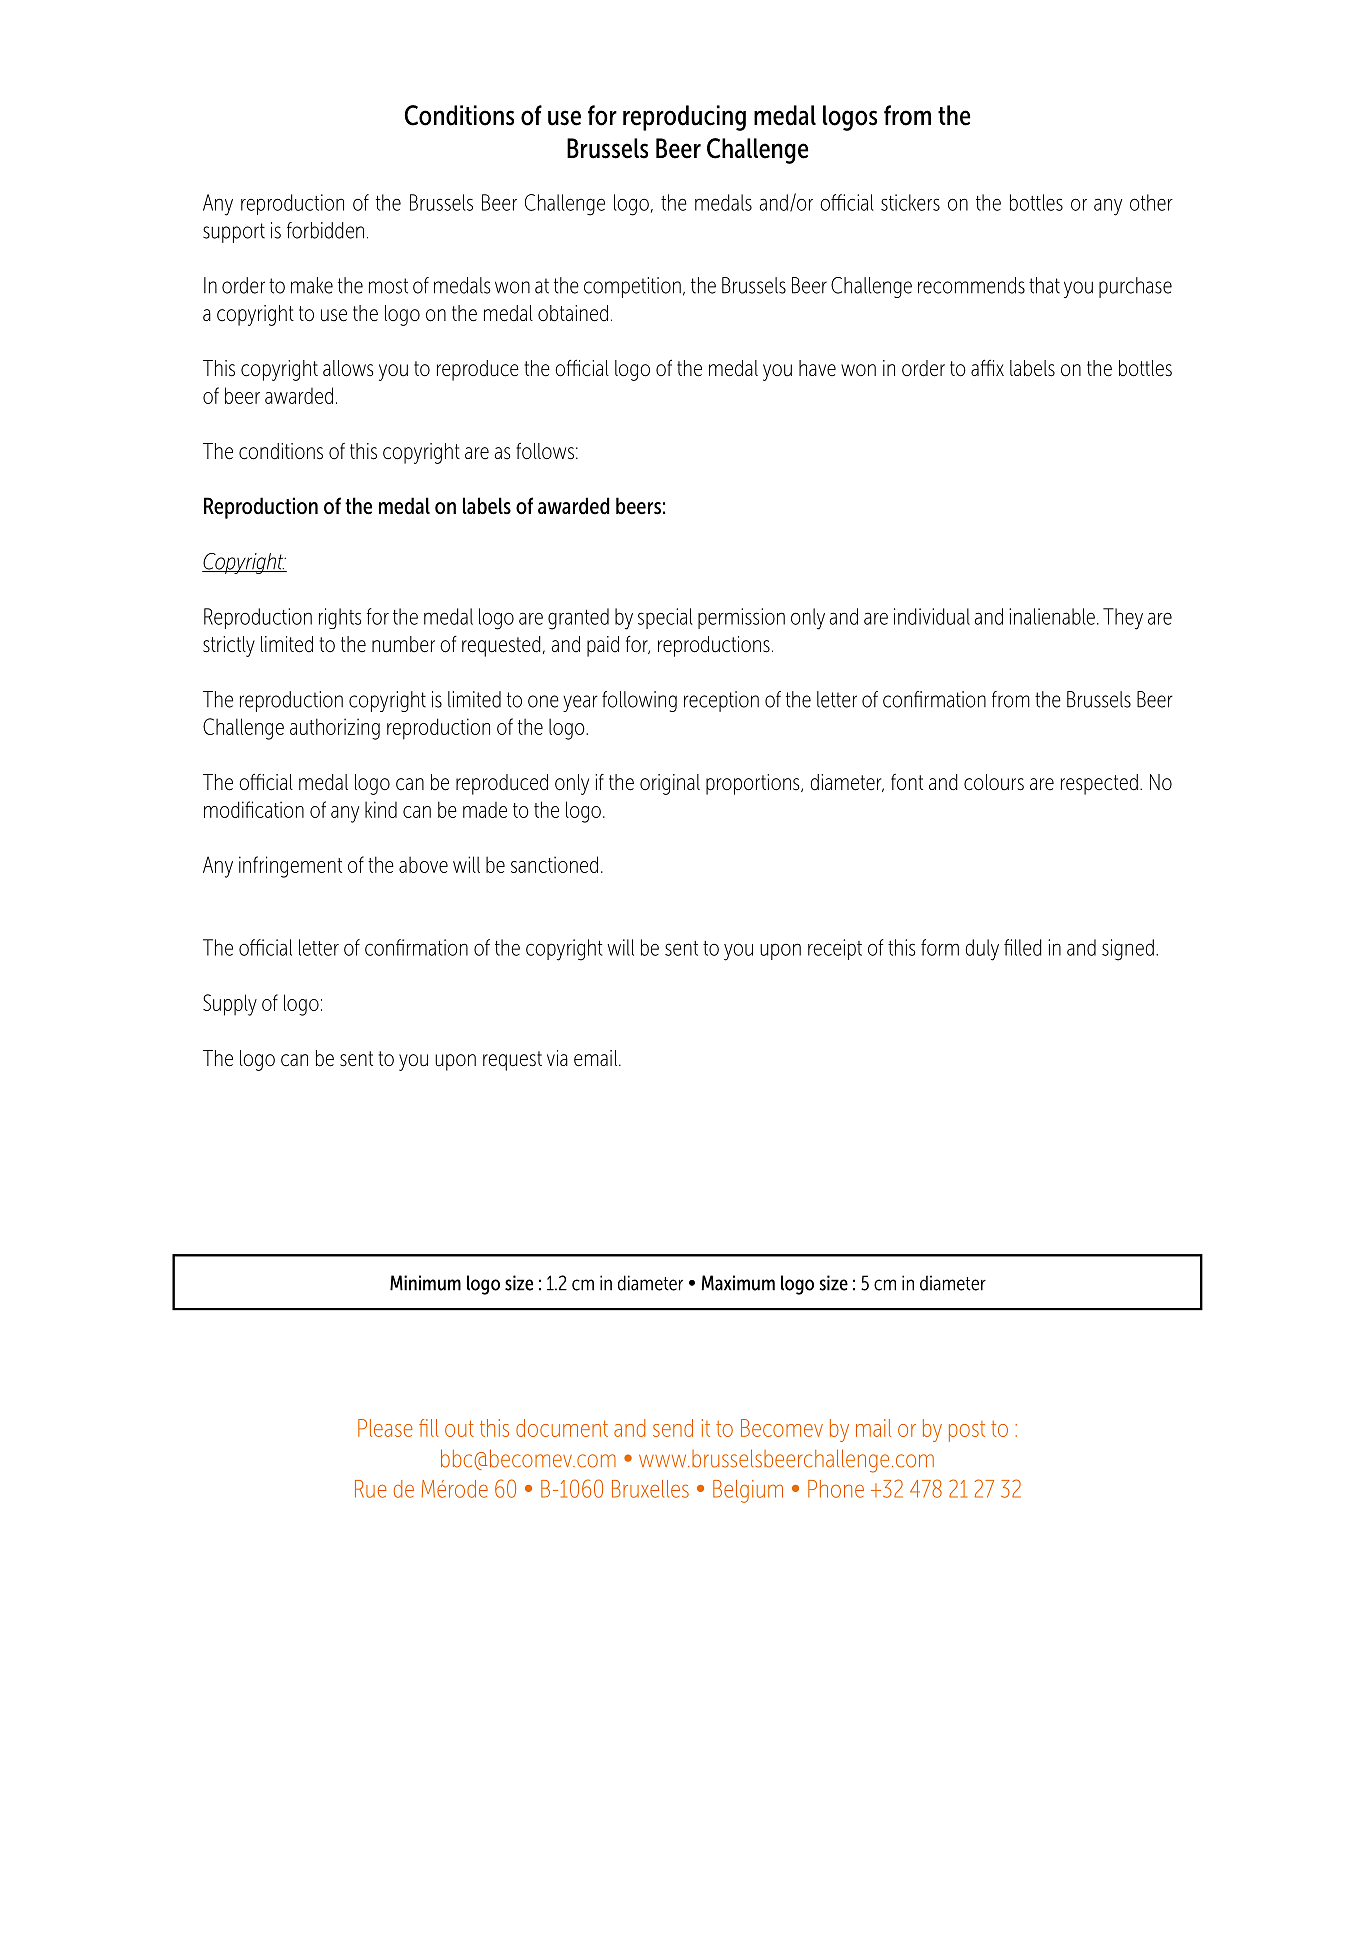 The height and width of the page is (1936, 1369). What do you see at coordinates (684, 118) in the page?
I see `reproducing` at bounding box center [684, 118].
